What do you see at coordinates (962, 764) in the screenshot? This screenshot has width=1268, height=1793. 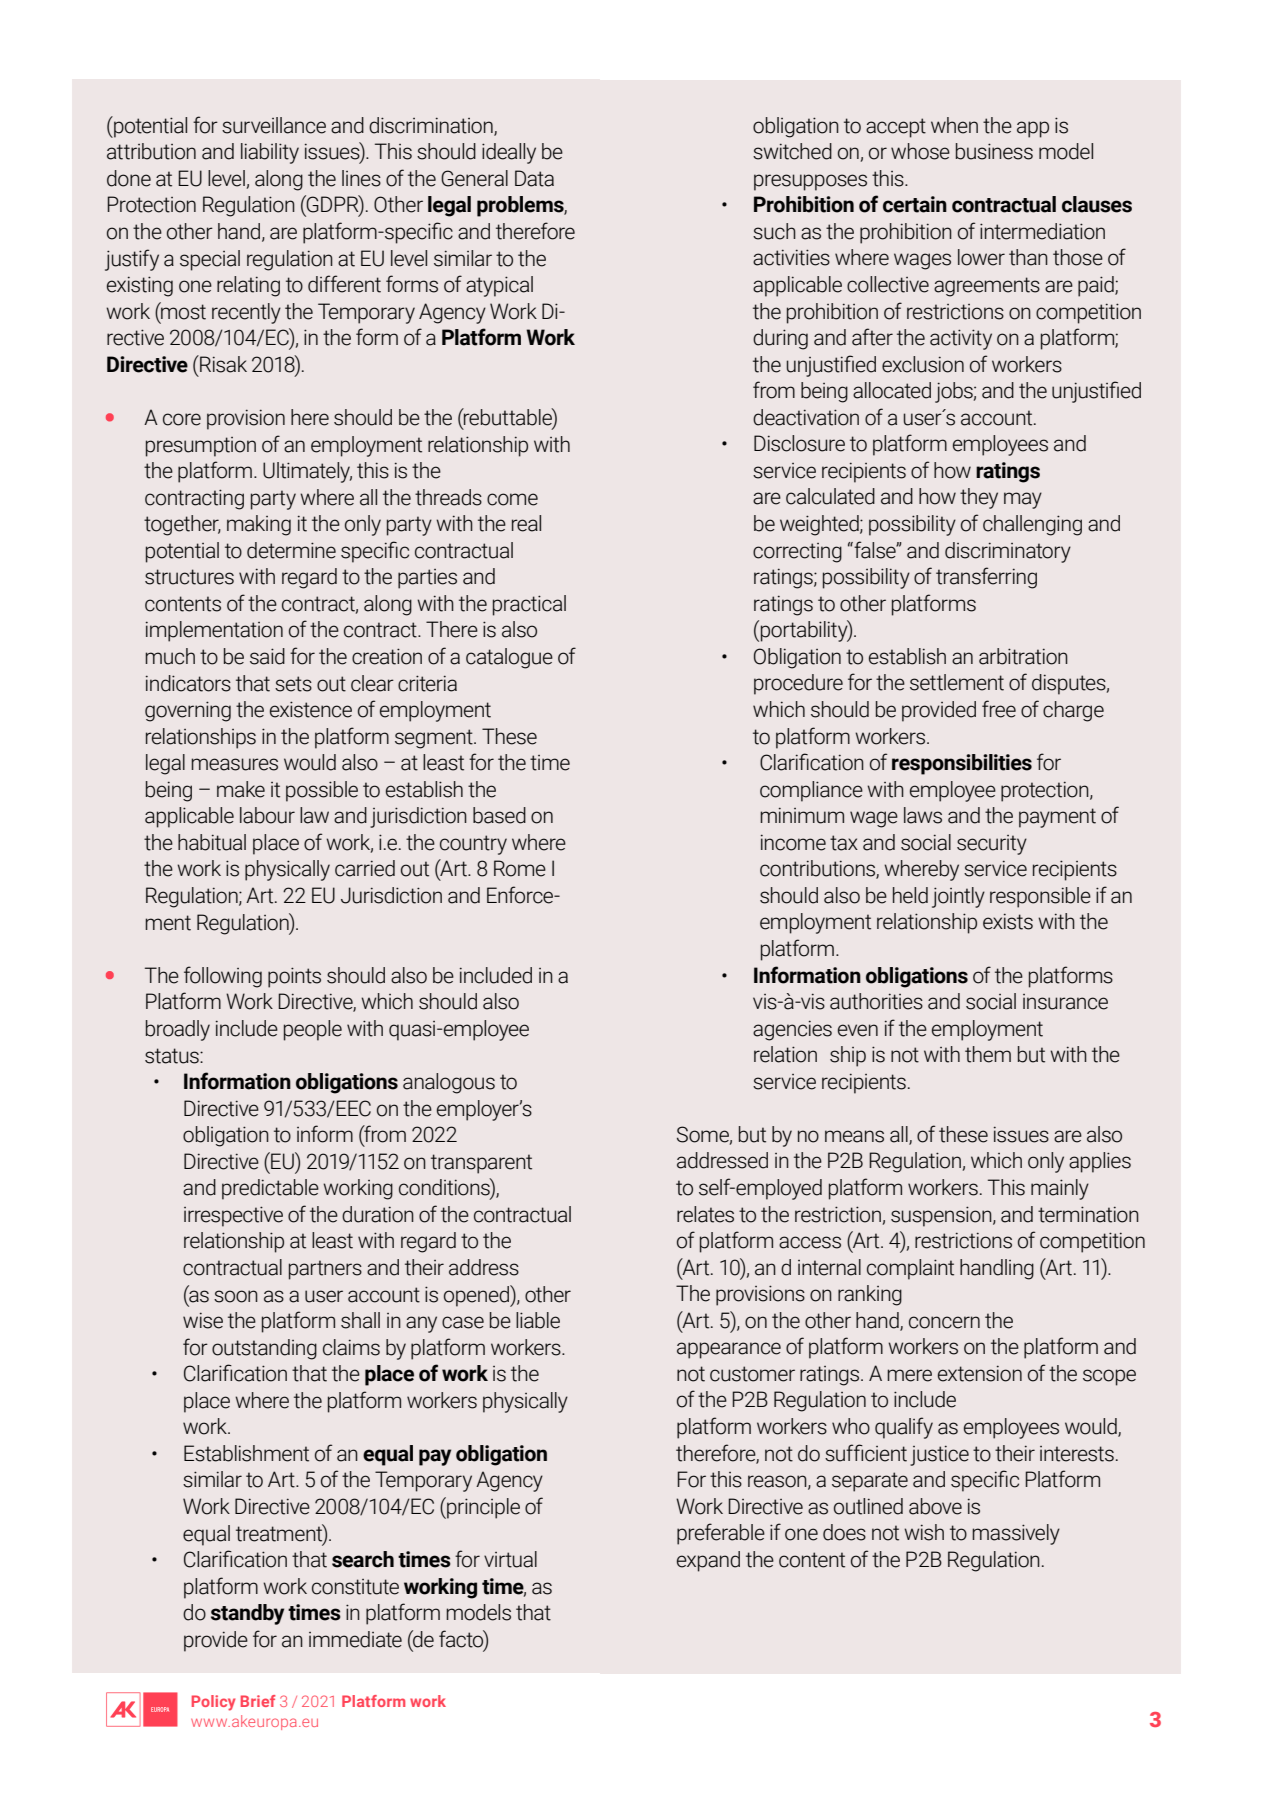 I see `responsibilities` at bounding box center [962, 764].
